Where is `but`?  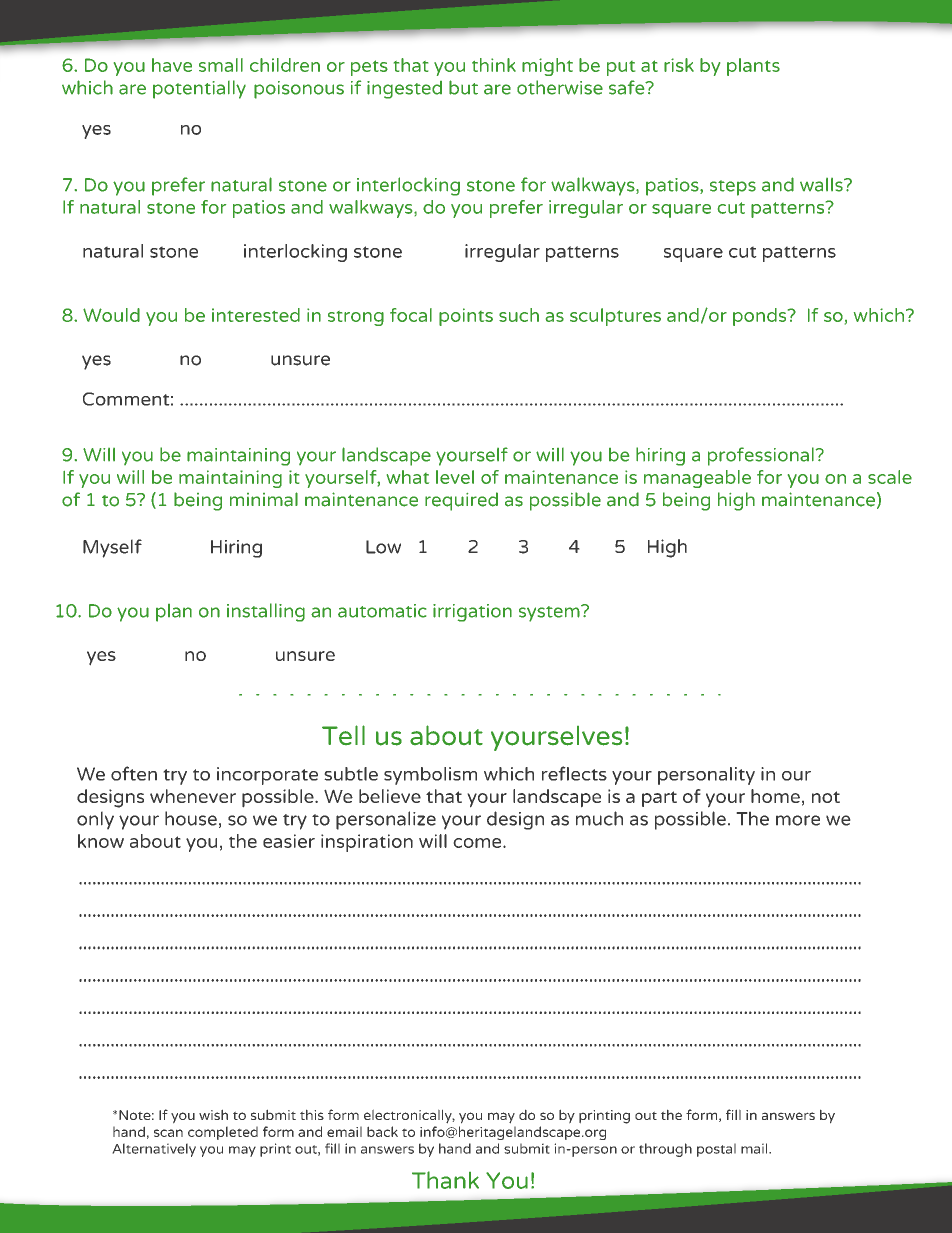
but is located at coordinates (463, 87).
